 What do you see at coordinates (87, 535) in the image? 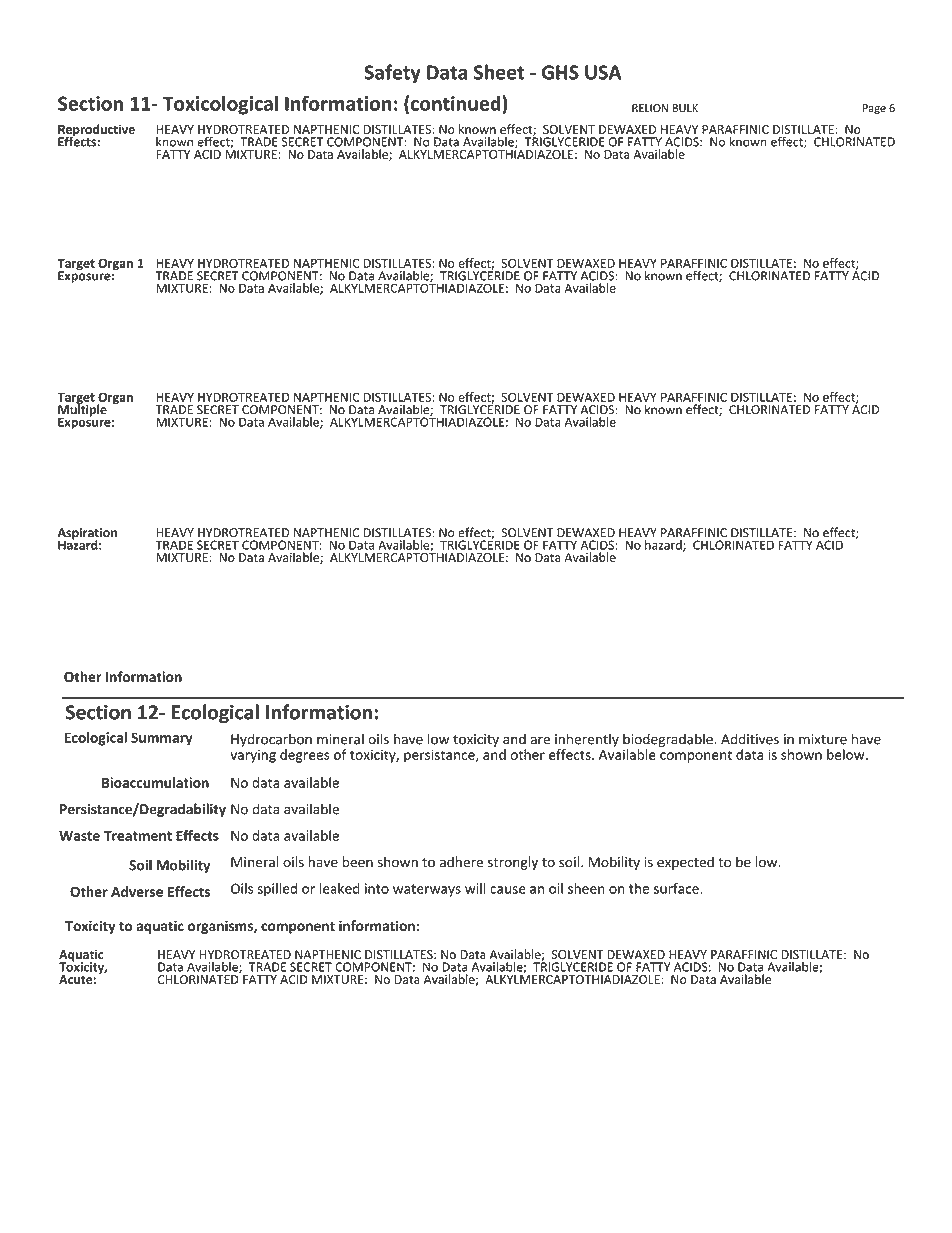
I see `Aspiration` at bounding box center [87, 535].
